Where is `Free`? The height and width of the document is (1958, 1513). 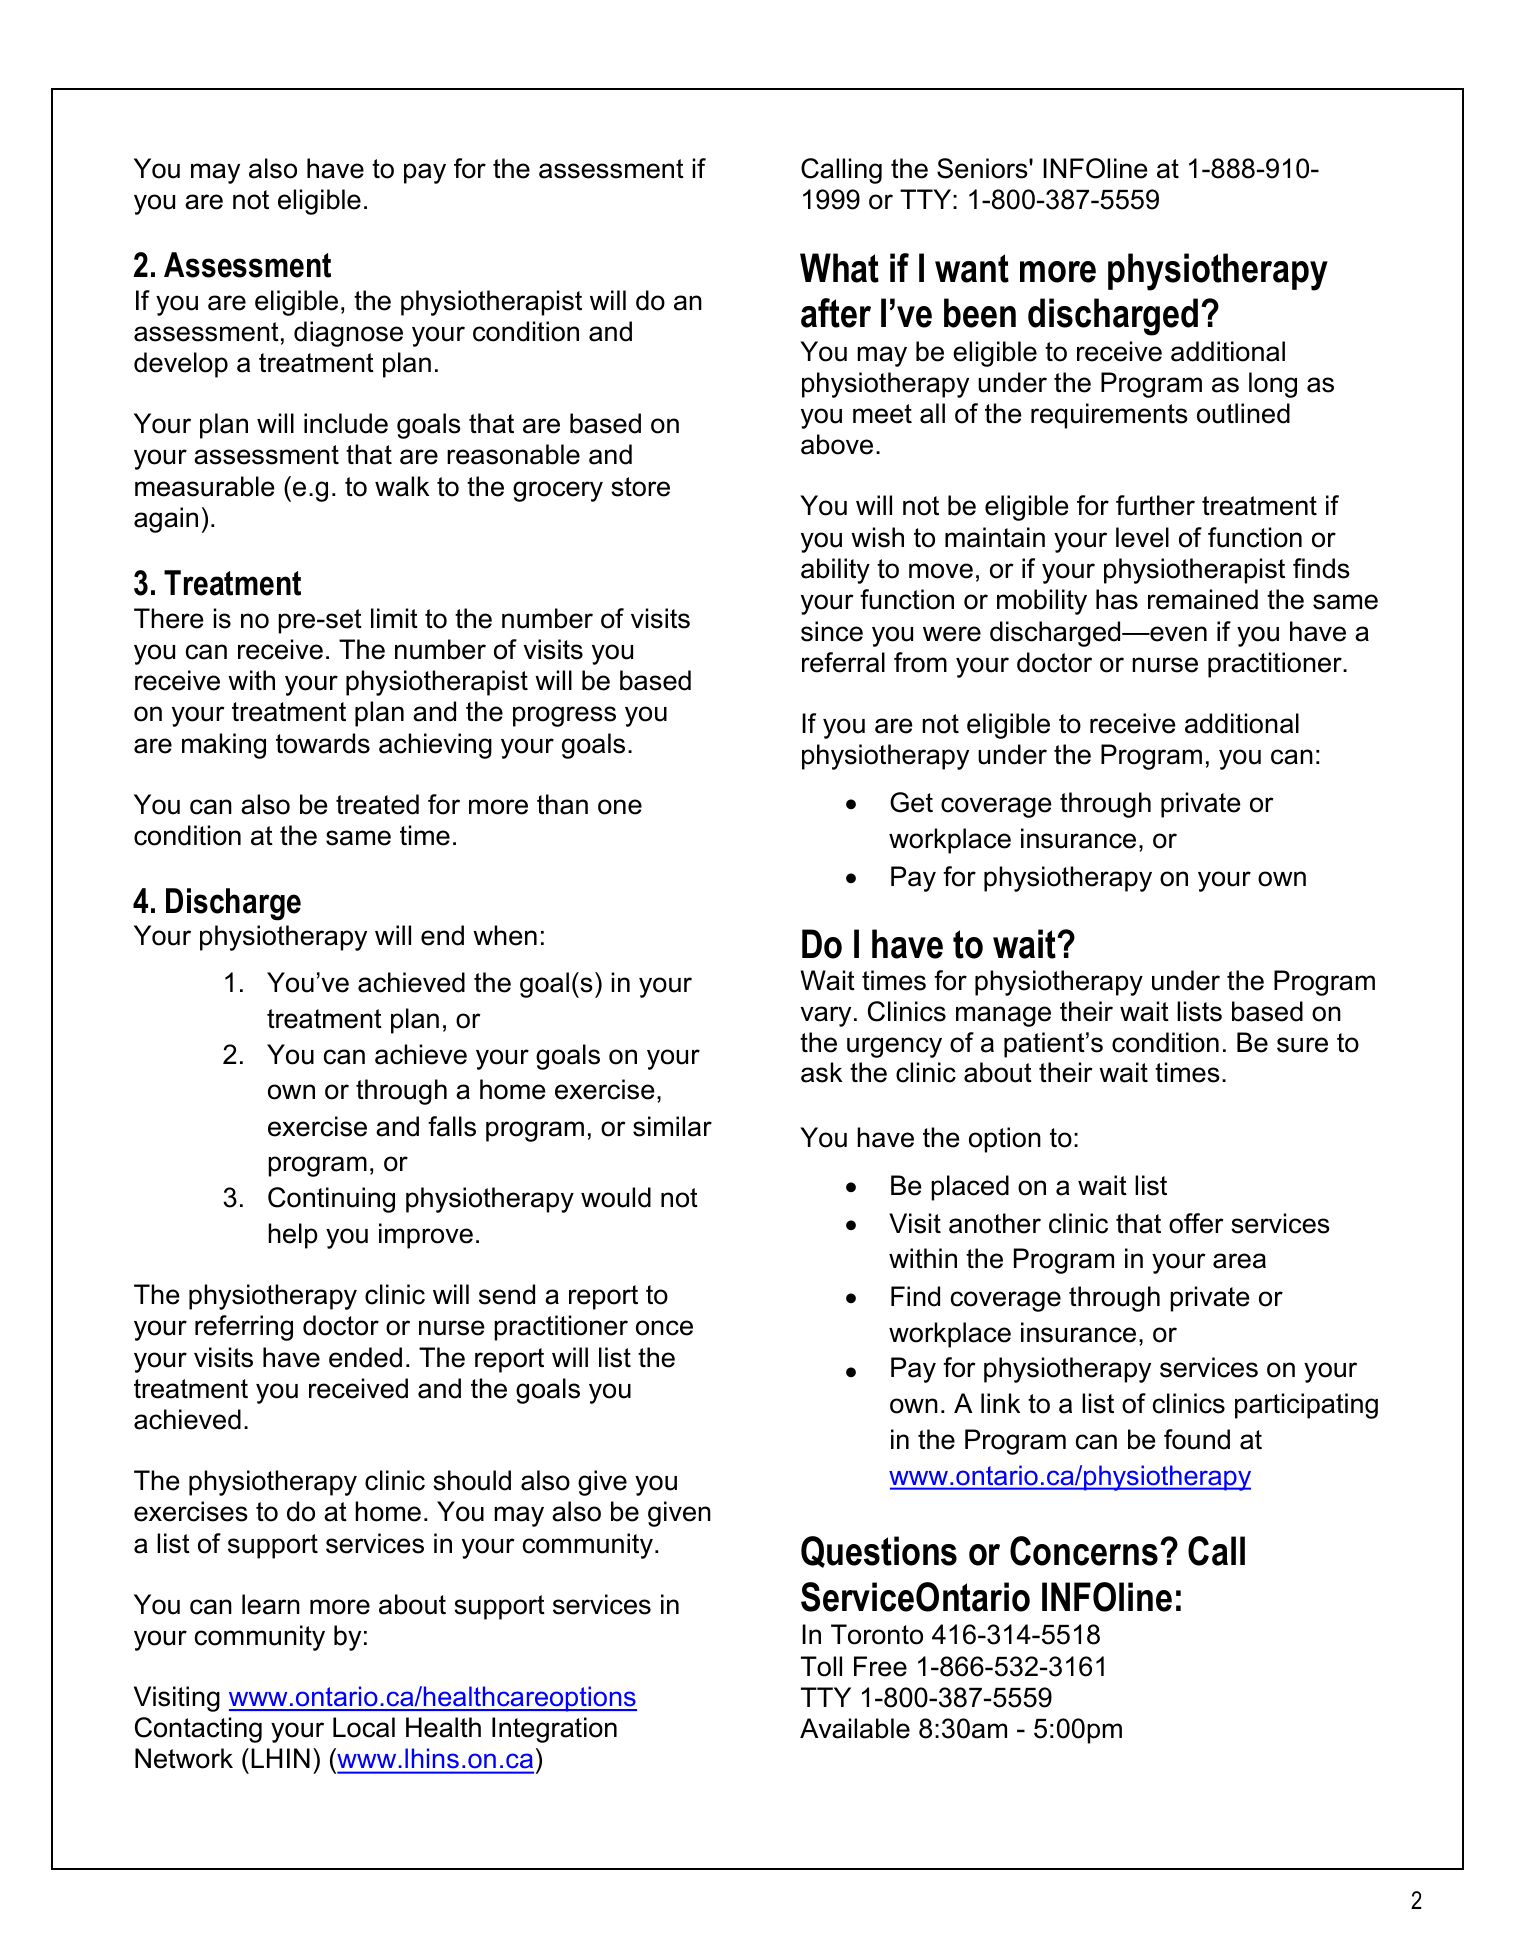 Free is located at coordinates (880, 1666).
